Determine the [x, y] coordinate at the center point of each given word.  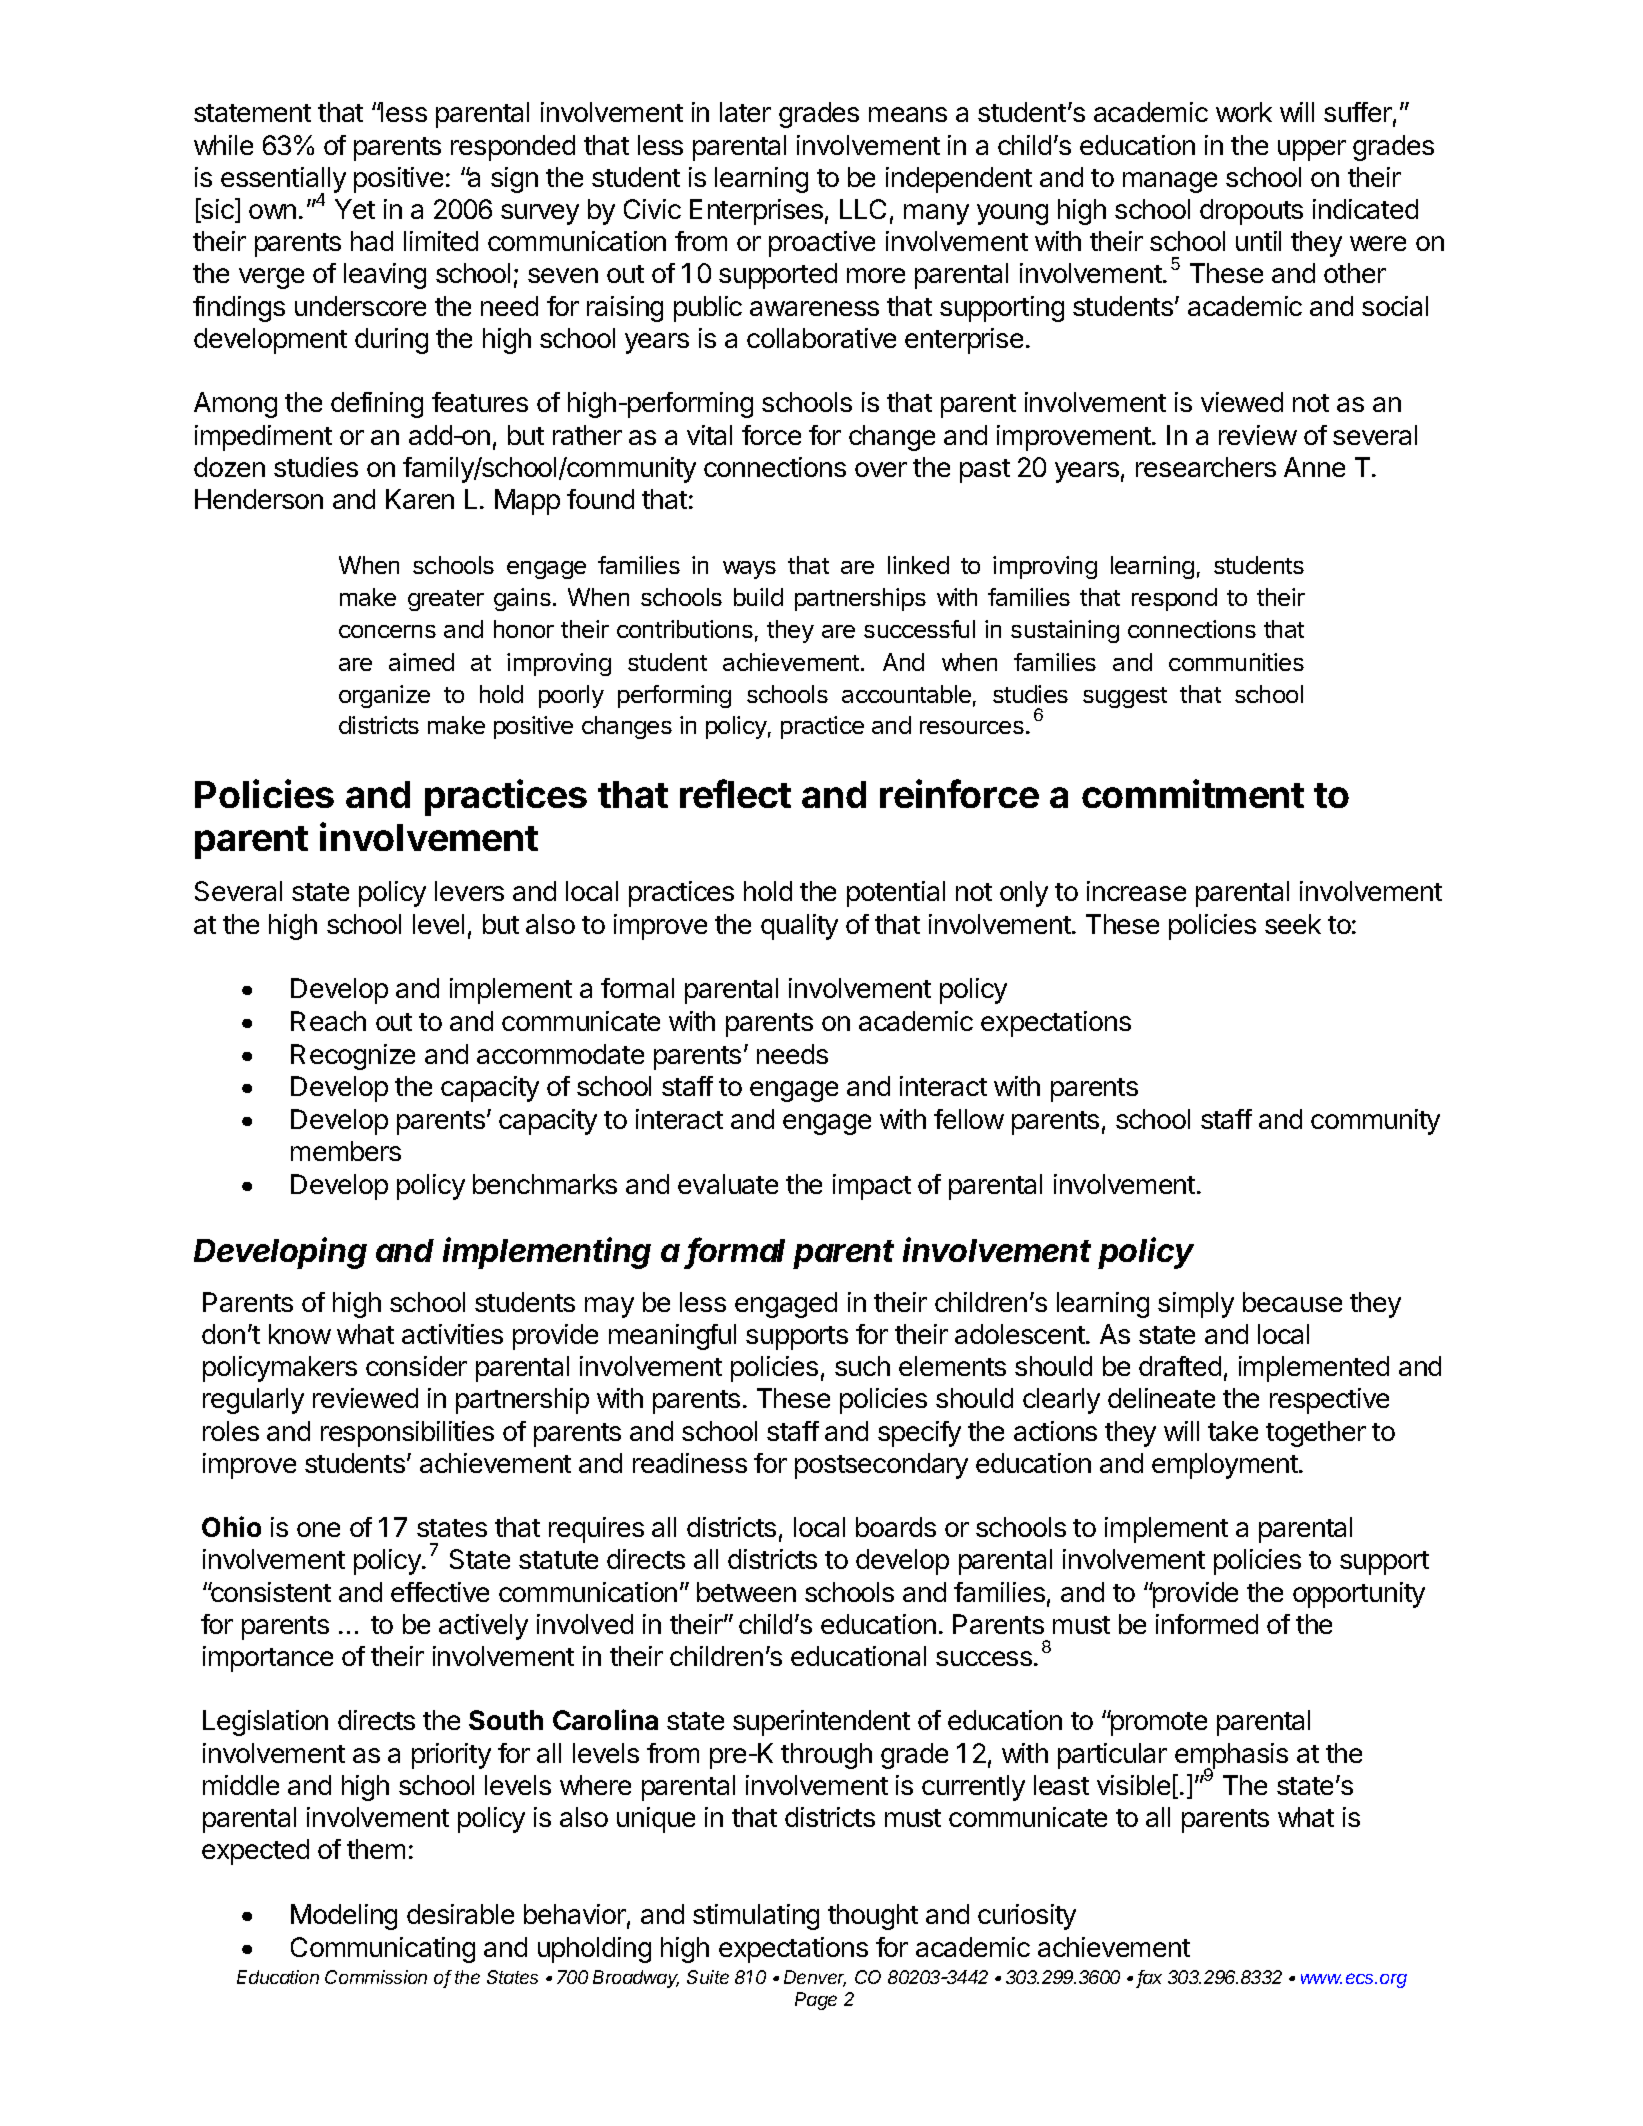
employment [1226, 1466]
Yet [355, 209]
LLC [863, 209]
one [318, 1529]
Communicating [383, 1950]
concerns [387, 631]
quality [799, 927]
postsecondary [881, 1466]
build [758, 597]
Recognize [353, 1057]
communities [1236, 662]
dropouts [1251, 212]
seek [1293, 924]
